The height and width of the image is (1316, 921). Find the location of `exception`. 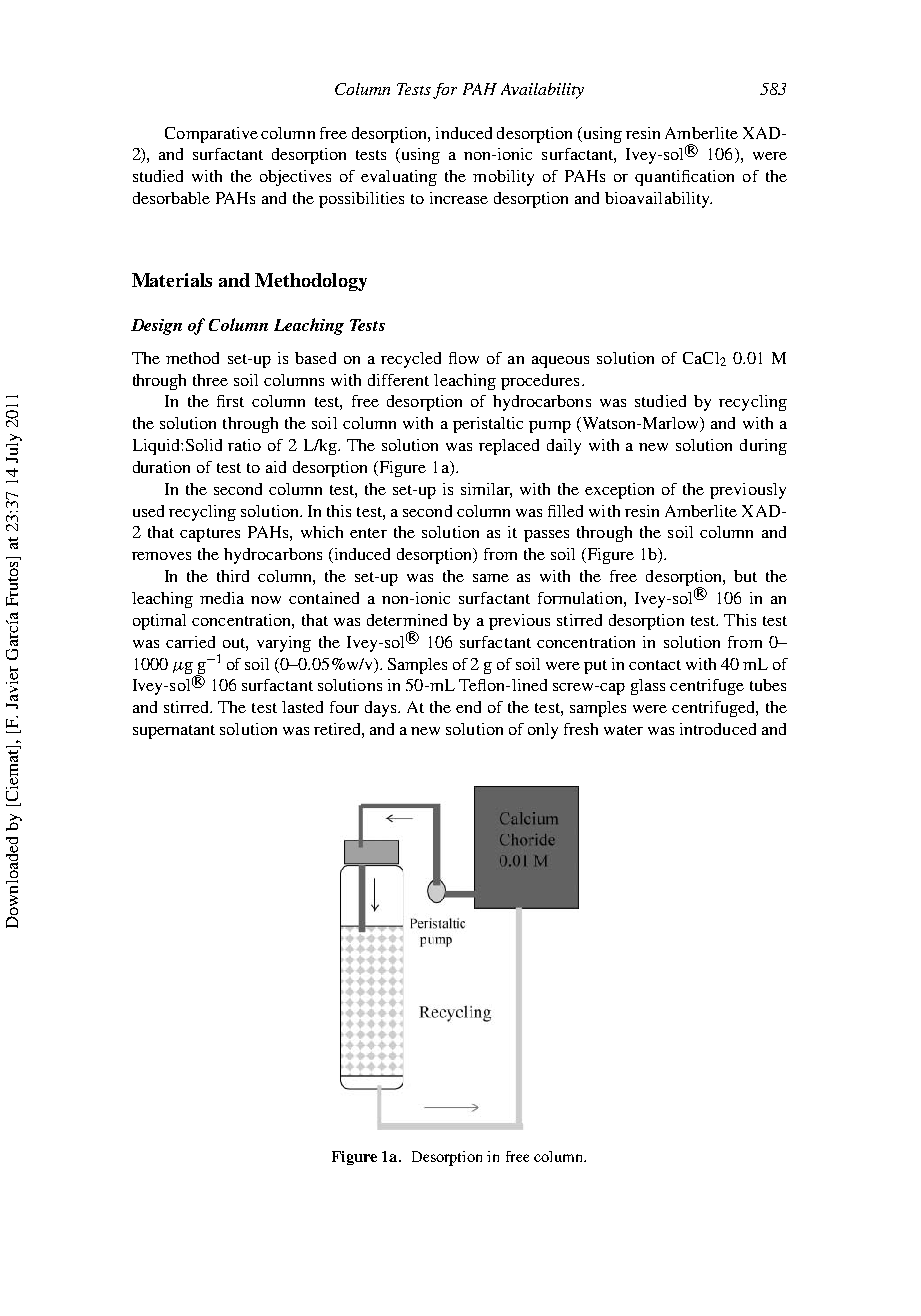

exception is located at coordinates (619, 491).
